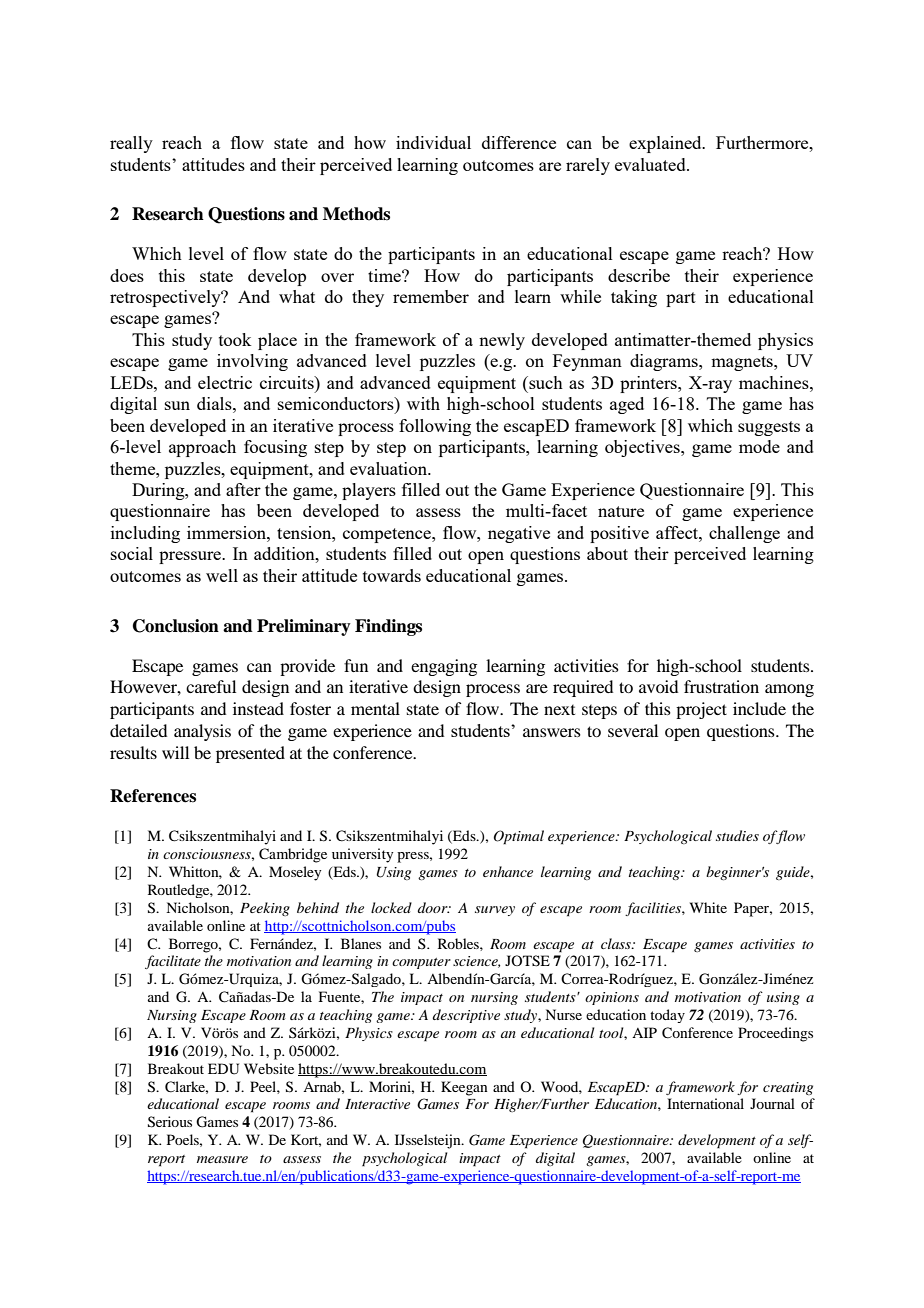 The width and height of the document is (924, 1308). What do you see at coordinates (170, 1122) in the document?
I see `Serious` at bounding box center [170, 1122].
